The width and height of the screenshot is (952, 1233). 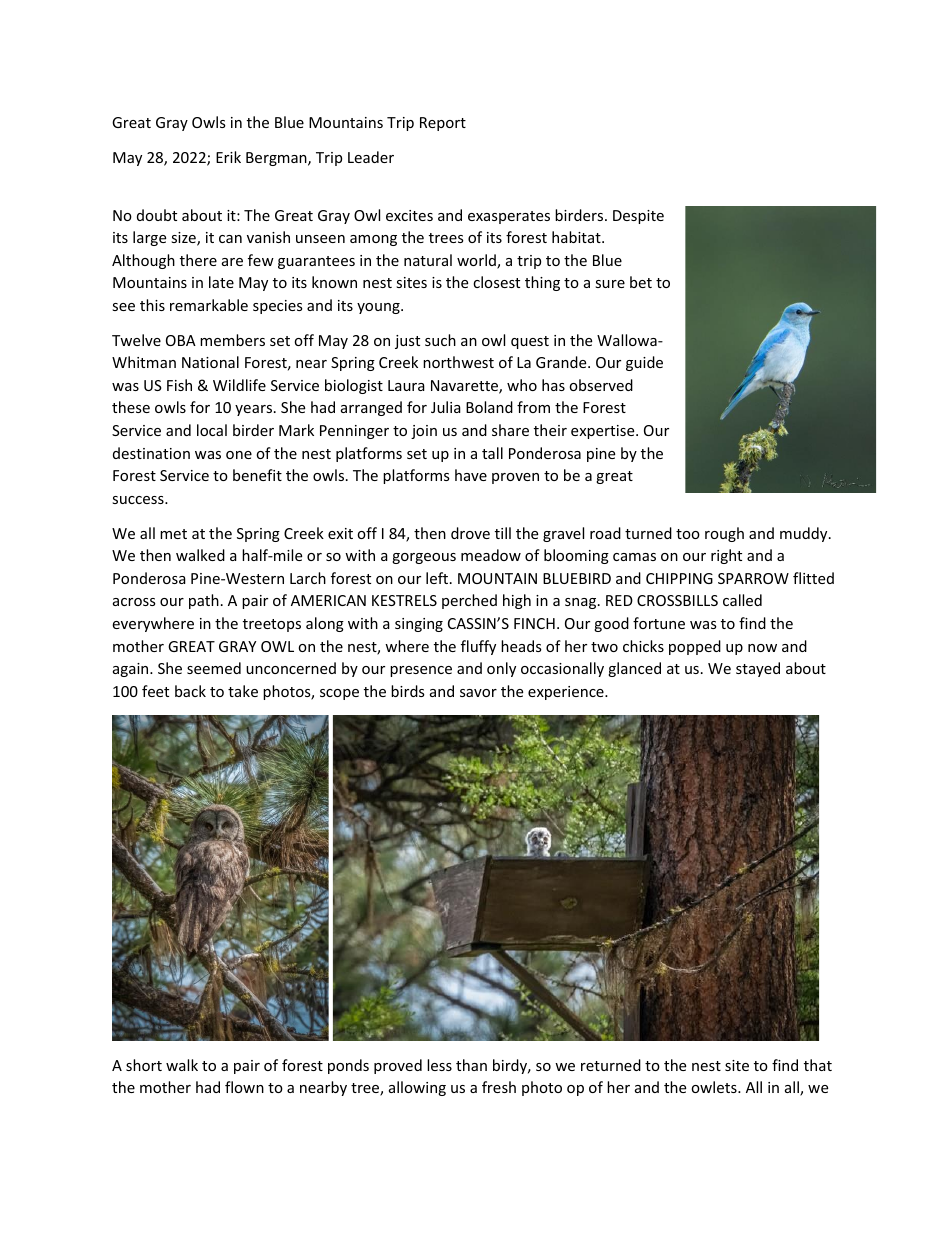 I want to click on tall, so click(x=492, y=453).
